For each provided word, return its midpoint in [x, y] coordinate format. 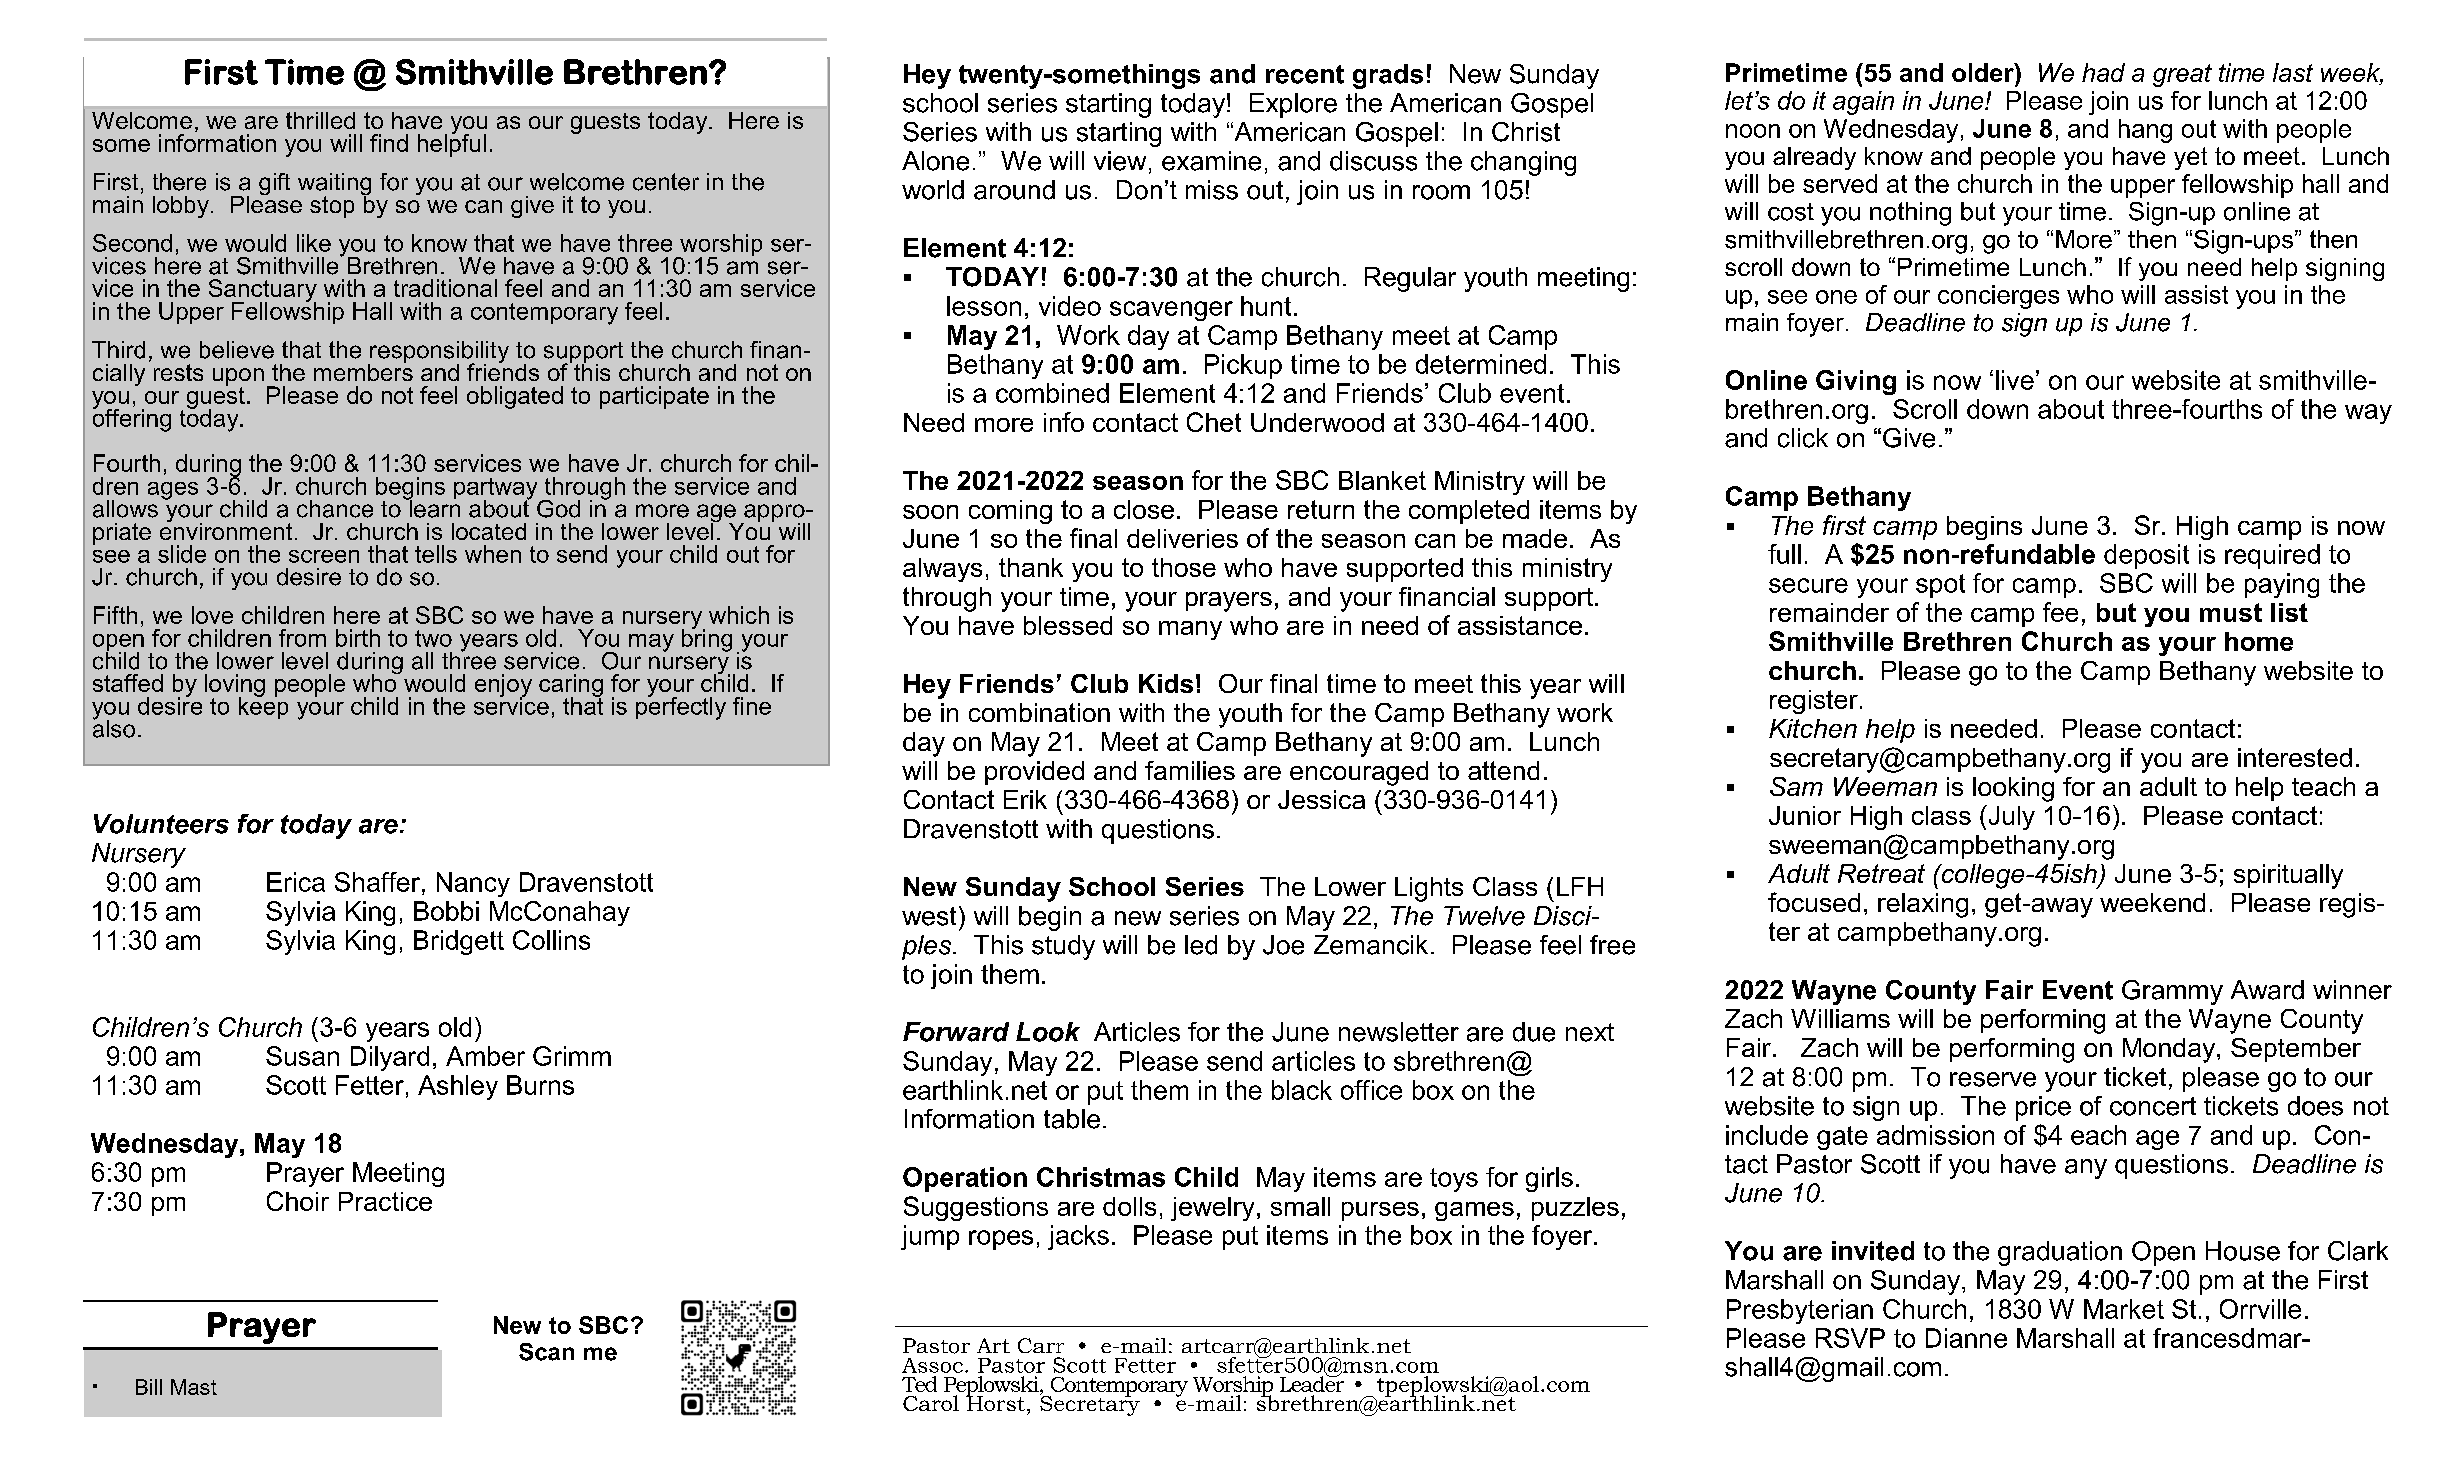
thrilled [320, 120]
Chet [1214, 422]
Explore [1293, 105]
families [1190, 770]
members [363, 371]
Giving [1856, 382]
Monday [2170, 1050]
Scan [546, 1352]
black [1302, 1090]
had [2103, 72]
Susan [302, 1056]
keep [263, 706]
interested [2295, 757]
